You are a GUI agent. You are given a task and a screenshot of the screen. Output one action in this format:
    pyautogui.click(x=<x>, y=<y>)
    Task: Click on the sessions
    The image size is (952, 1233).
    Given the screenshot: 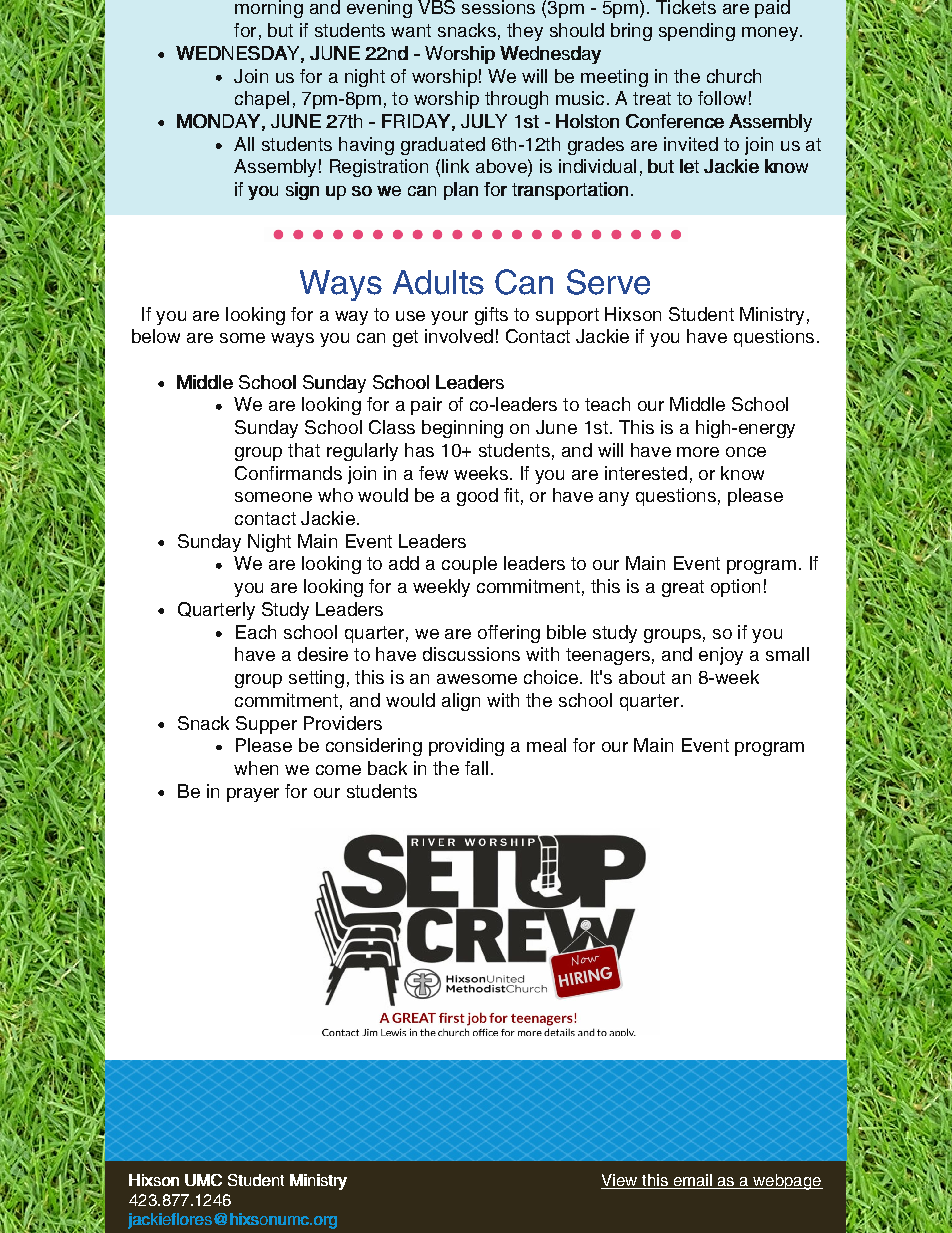 What is the action you would take?
    pyautogui.click(x=498, y=7)
